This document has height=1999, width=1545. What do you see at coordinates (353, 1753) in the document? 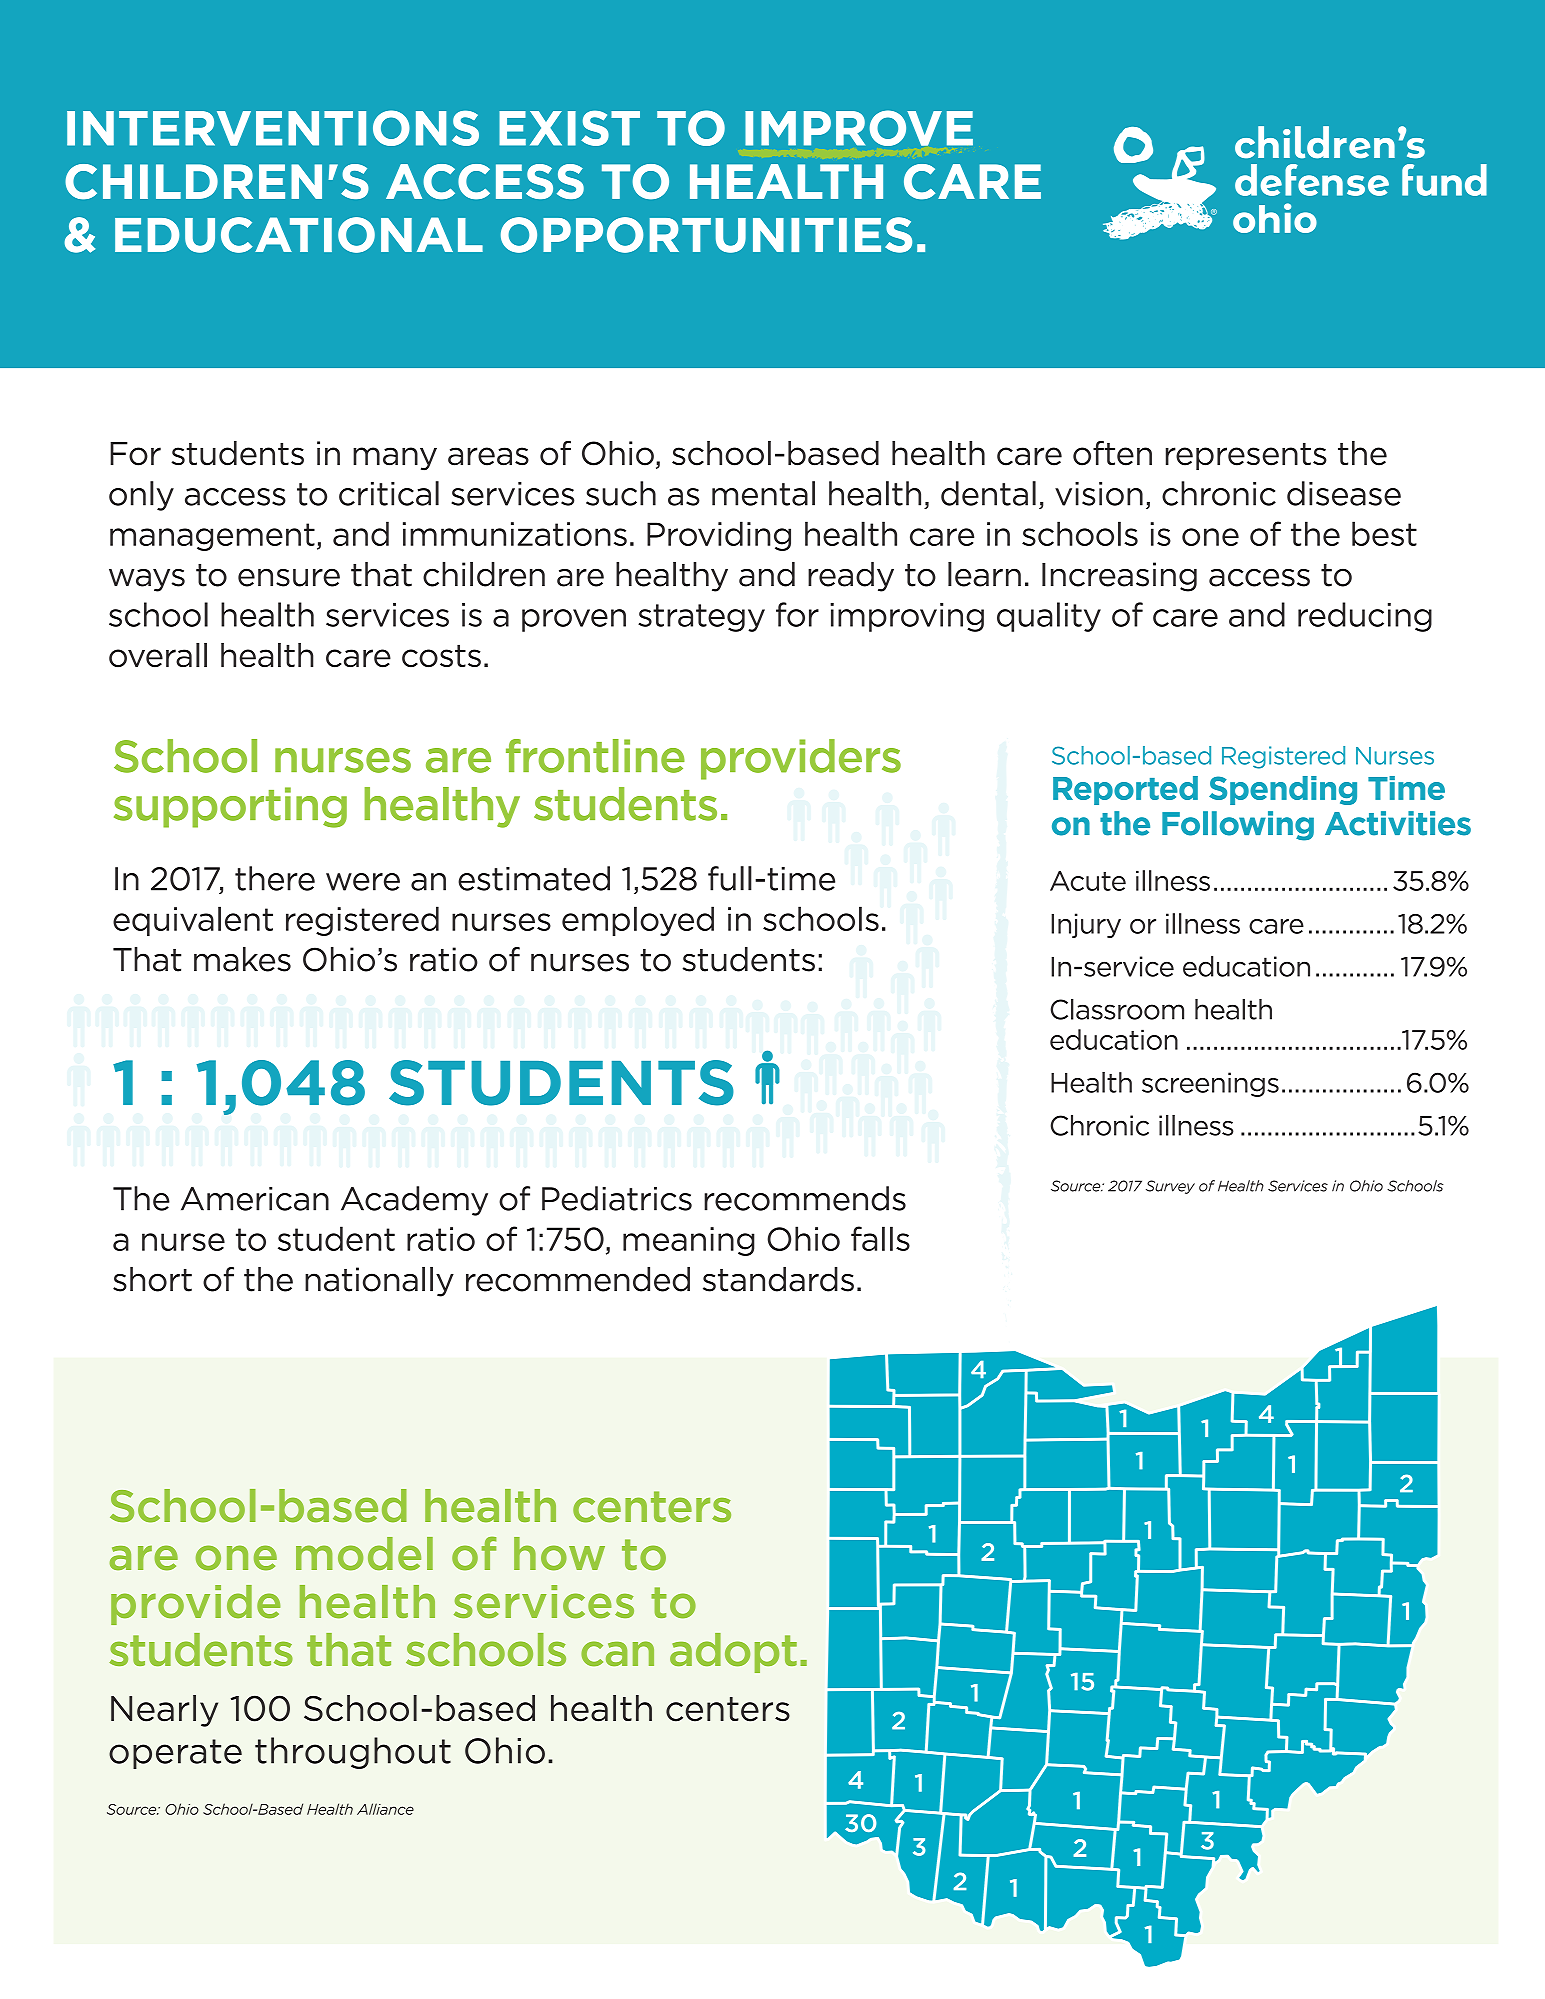
I see `throughout` at bounding box center [353, 1753].
